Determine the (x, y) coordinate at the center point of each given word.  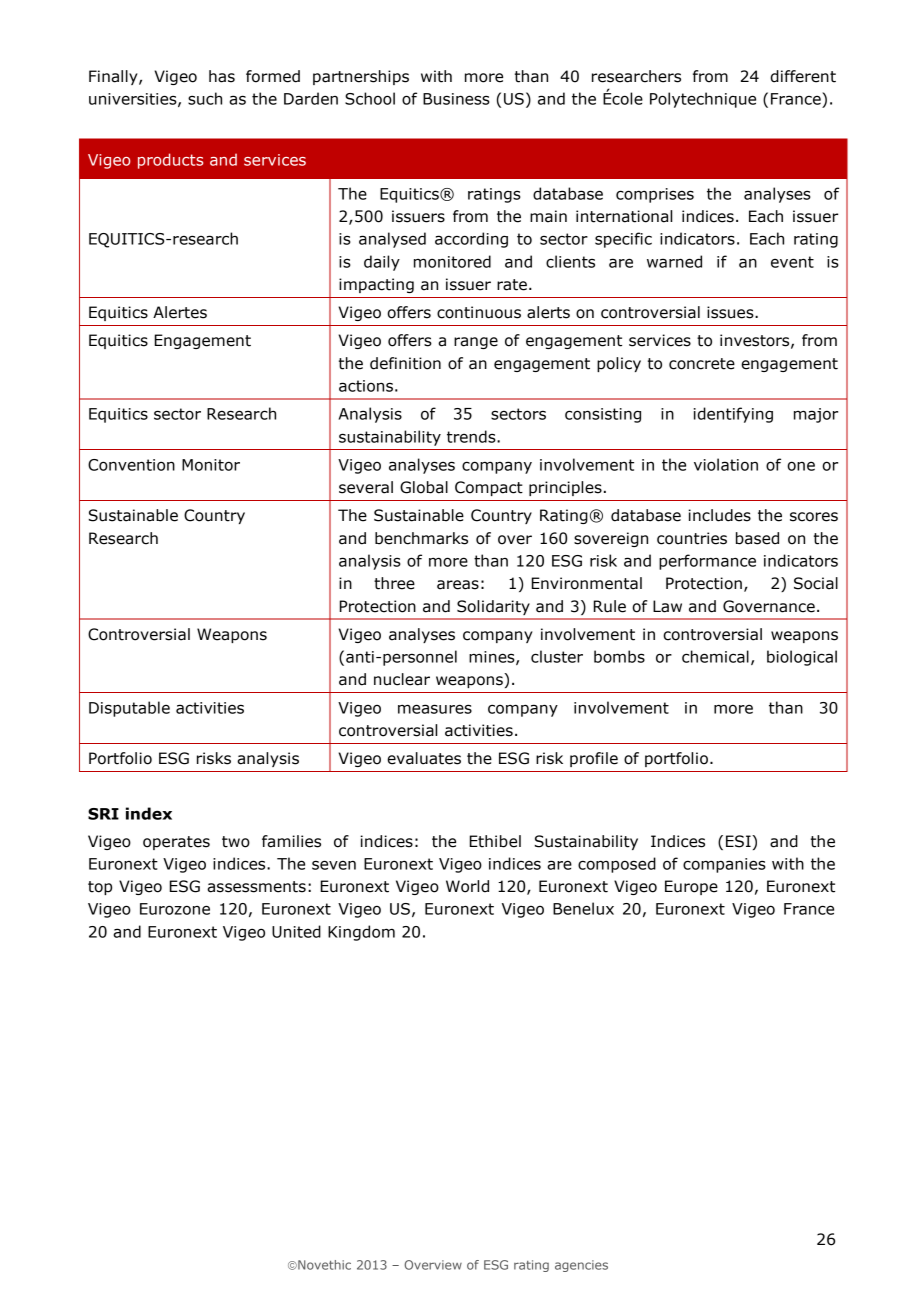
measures (435, 709)
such (205, 98)
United (296, 931)
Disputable (129, 709)
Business (456, 99)
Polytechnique (703, 100)
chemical (715, 656)
